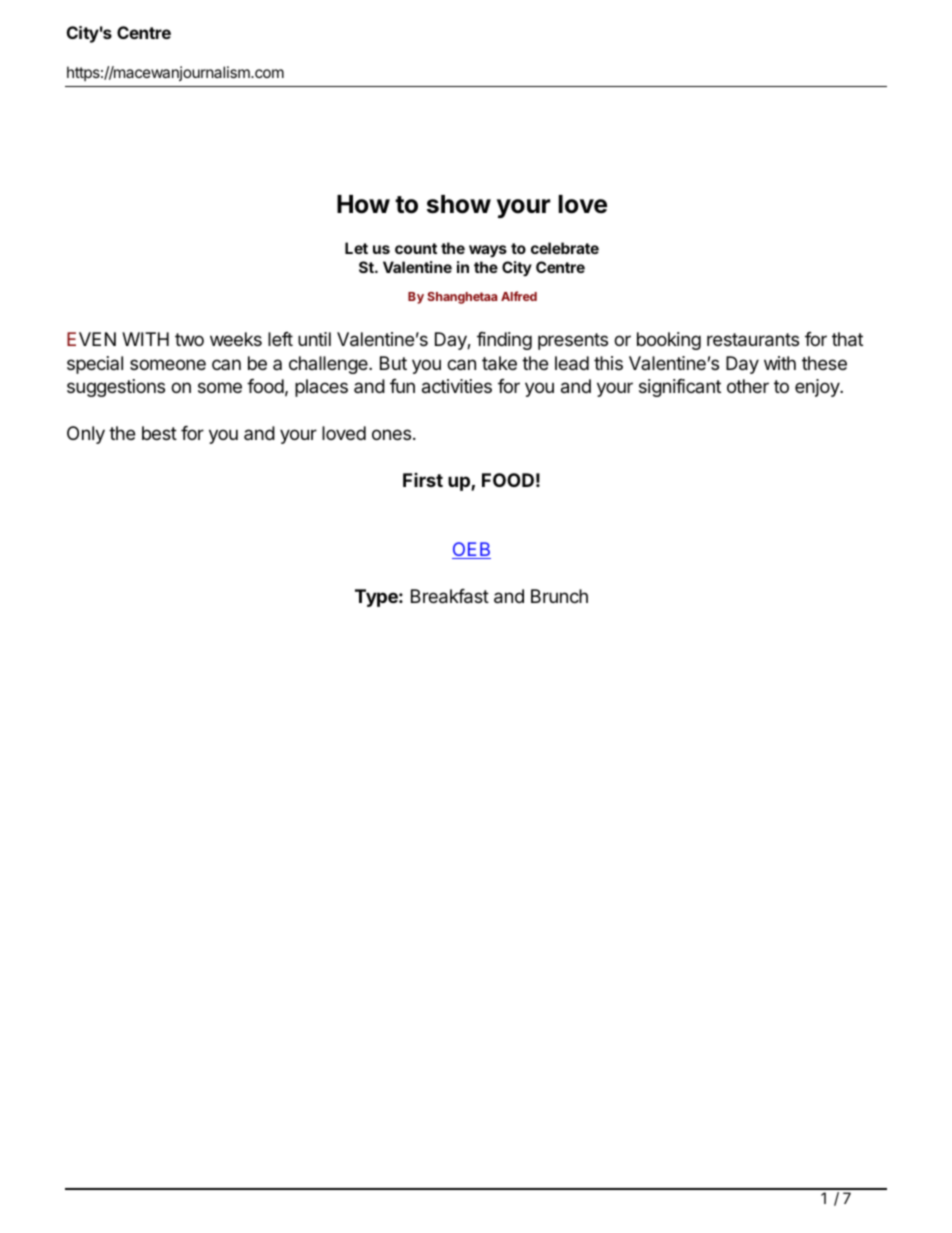  Describe the element at coordinates (459, 204) in the screenshot. I see `show` at that location.
